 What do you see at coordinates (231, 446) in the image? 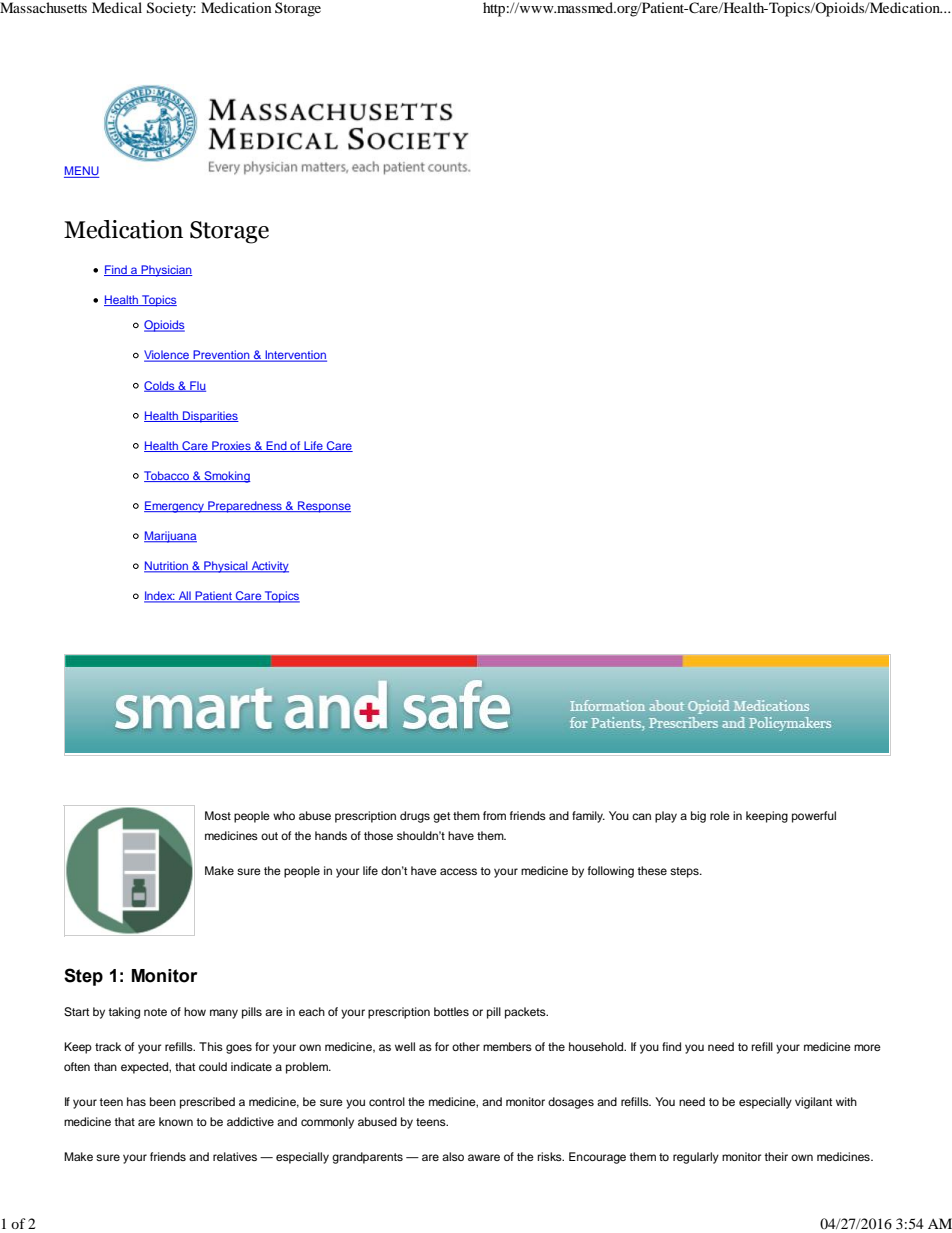
I see `Proxies` at bounding box center [231, 446].
